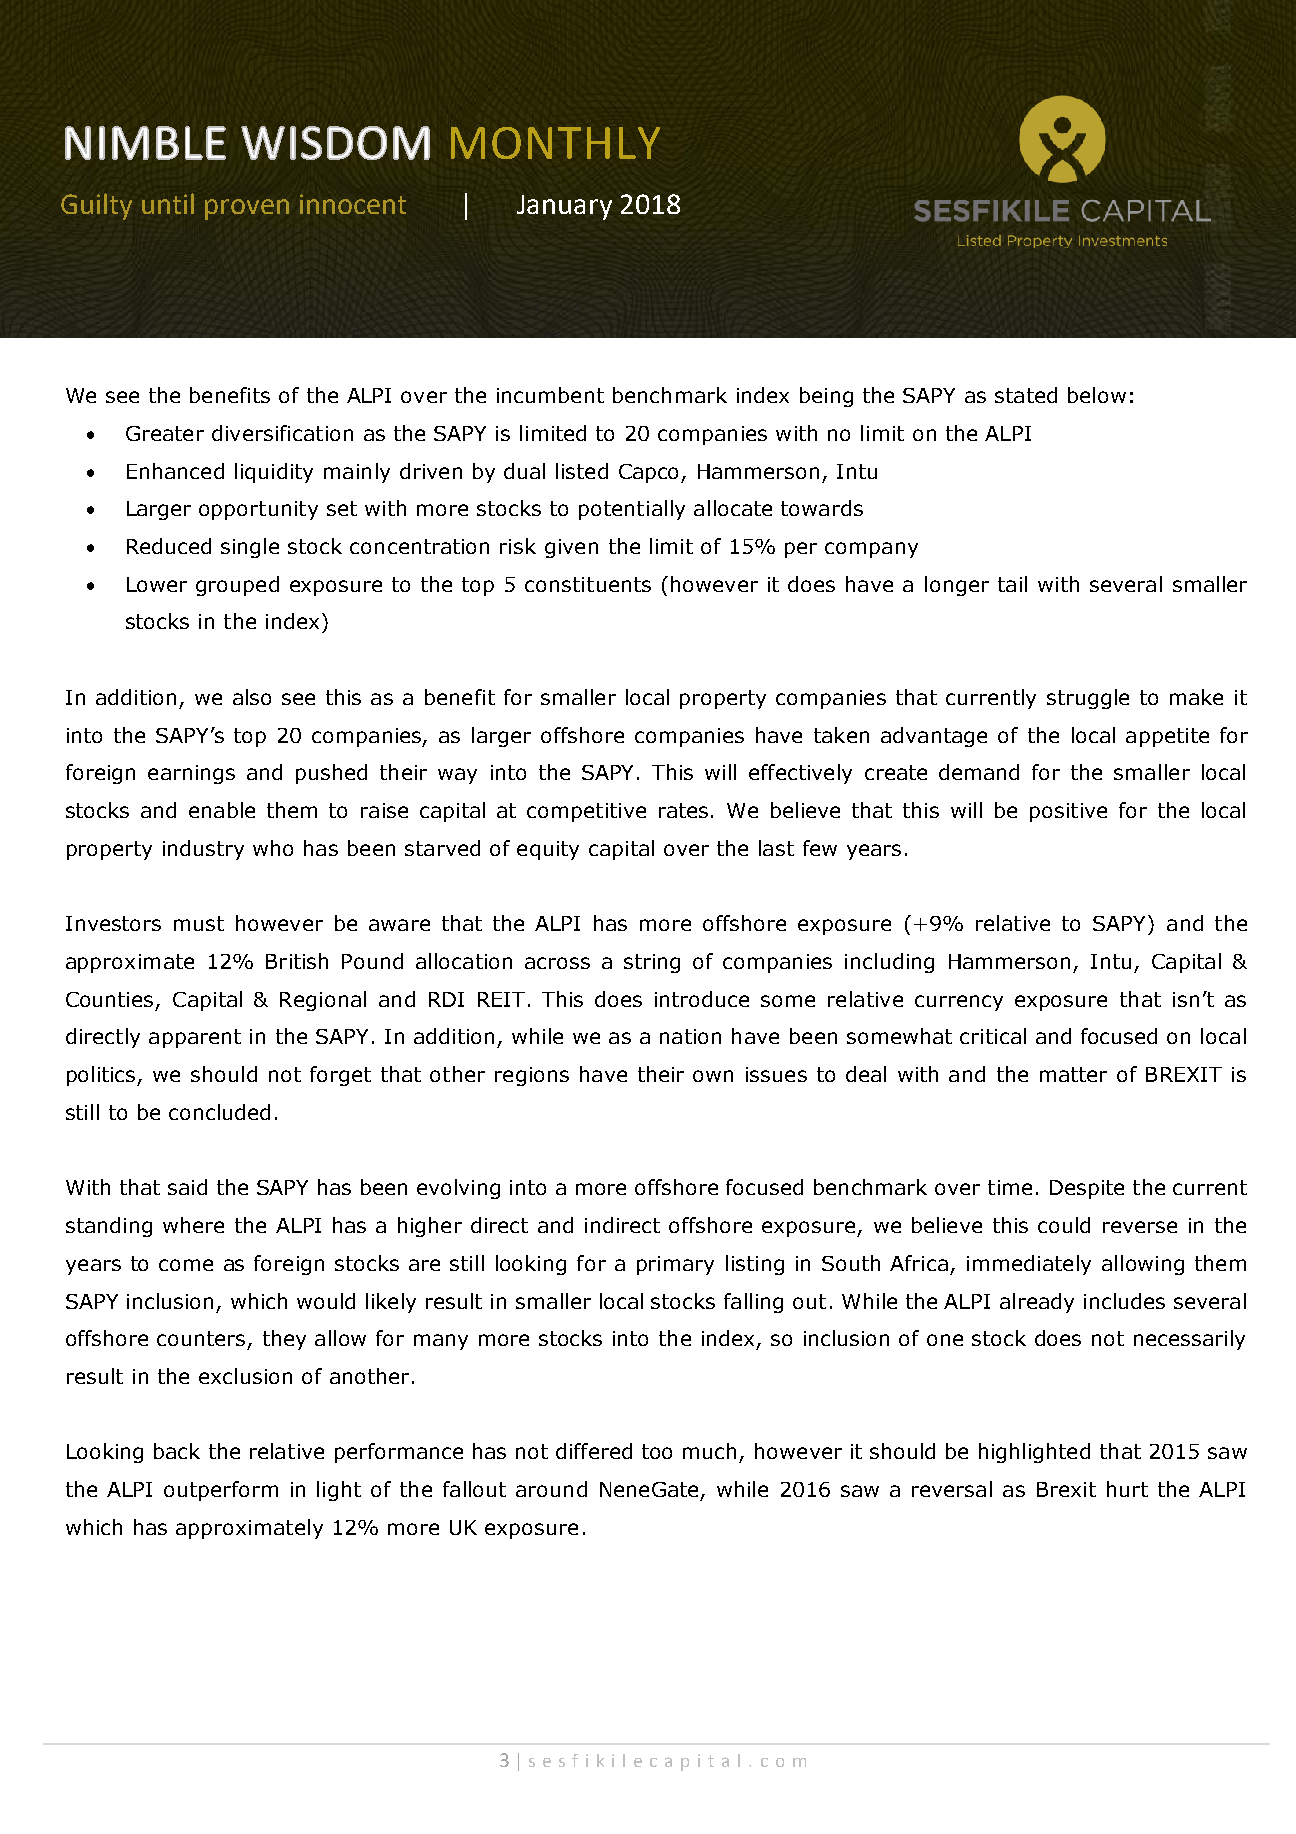 Image resolution: width=1296 pixels, height=1834 pixels. What do you see at coordinates (177, 1451) in the screenshot?
I see `back` at bounding box center [177, 1451].
